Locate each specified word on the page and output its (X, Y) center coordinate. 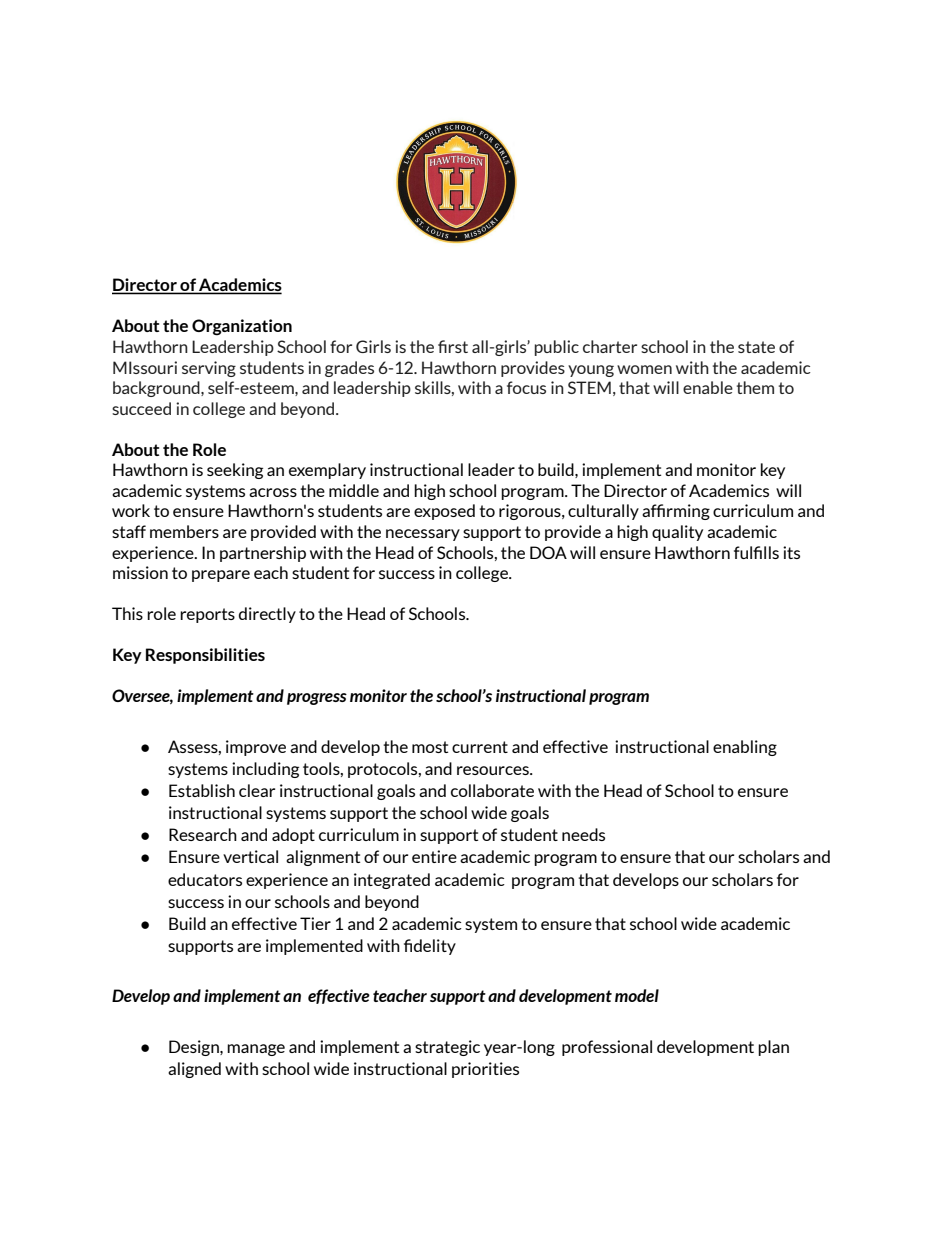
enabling (745, 748)
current (480, 747)
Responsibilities (205, 656)
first (453, 346)
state (756, 347)
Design (195, 1048)
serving (209, 369)
